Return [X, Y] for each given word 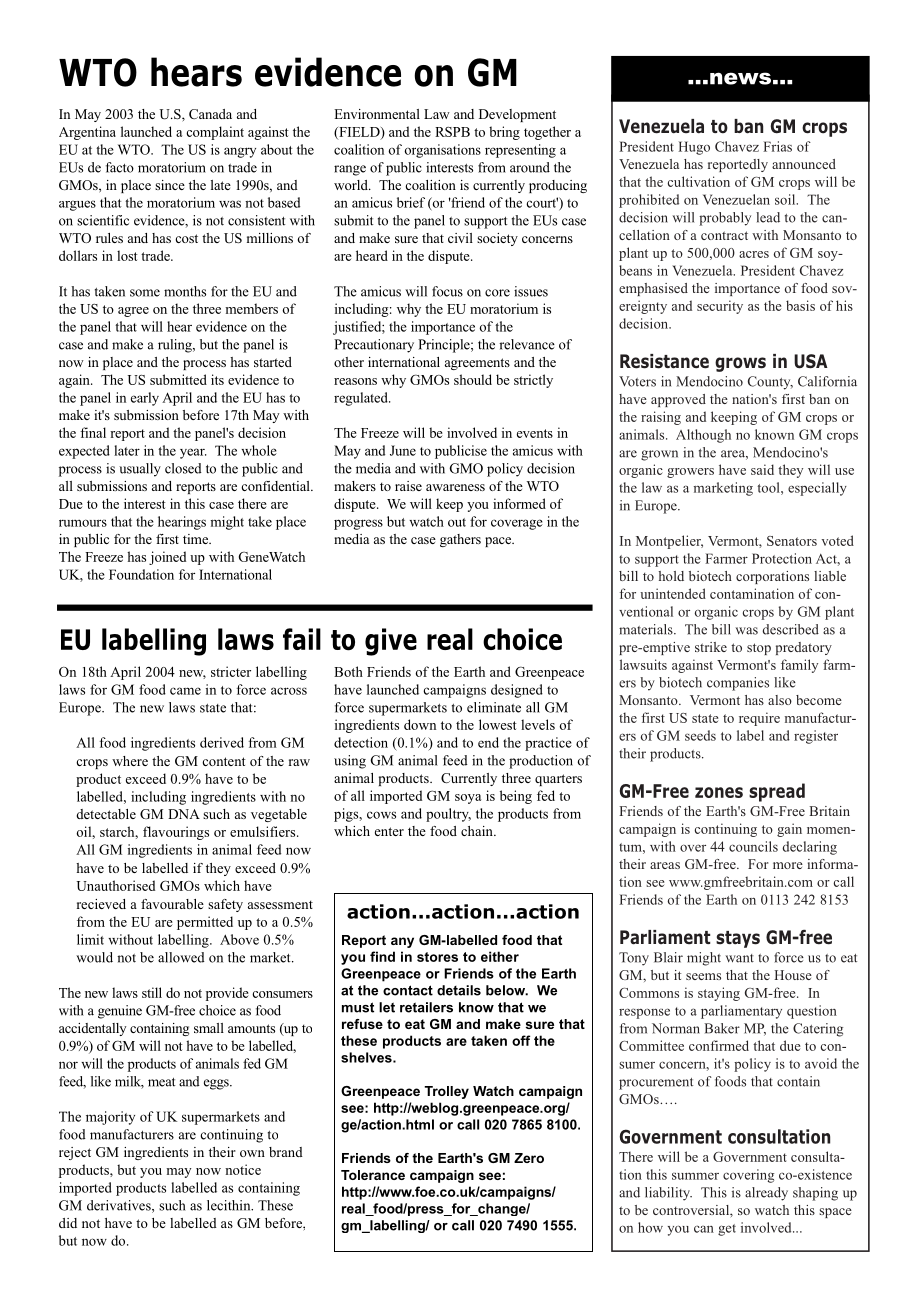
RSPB [452, 132]
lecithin [230, 1205]
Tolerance [373, 1175]
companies [738, 684]
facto [120, 167]
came [185, 691]
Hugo [694, 148]
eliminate [494, 707]
